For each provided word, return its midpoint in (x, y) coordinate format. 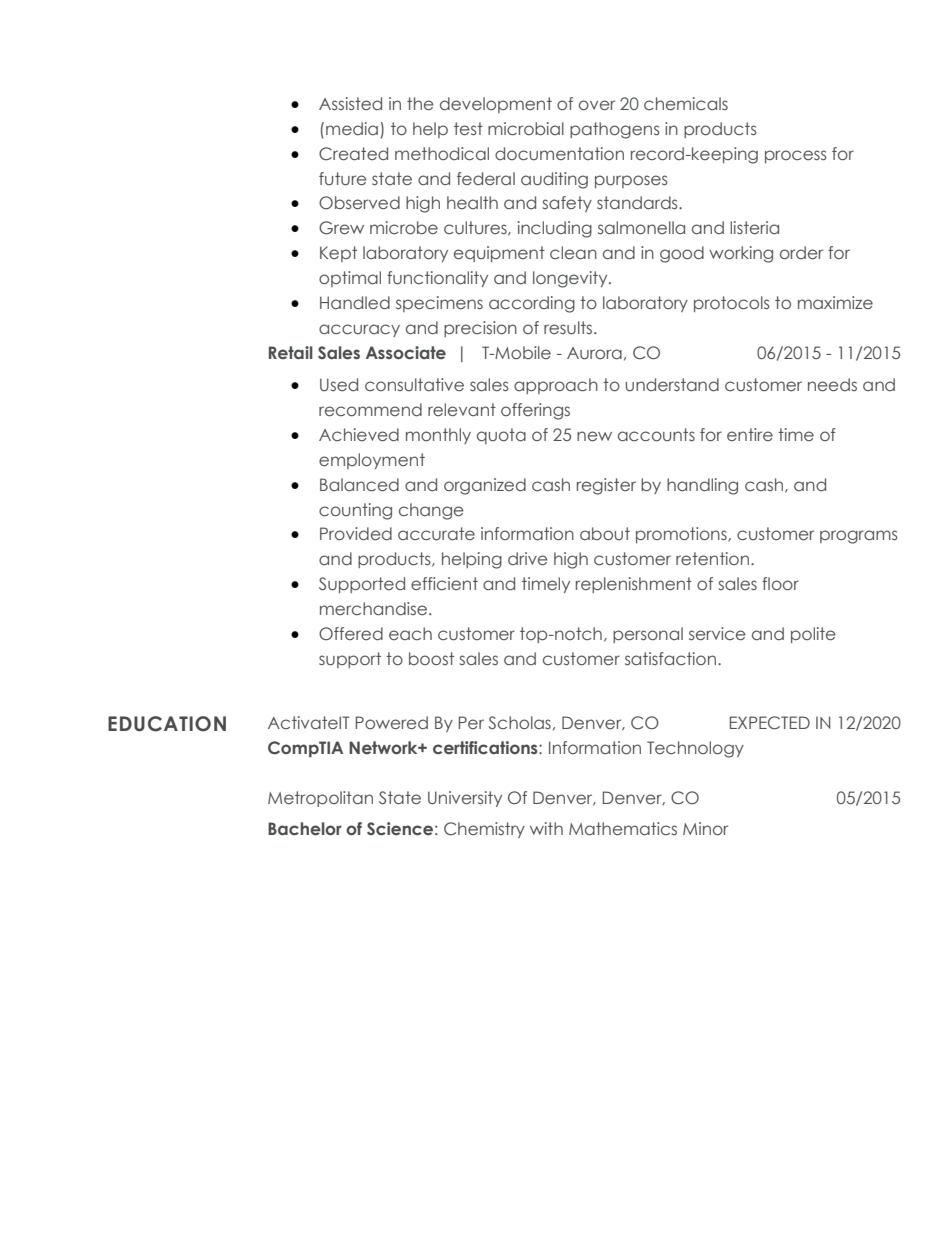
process (796, 156)
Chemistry (484, 830)
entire (750, 434)
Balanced (359, 484)
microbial (526, 128)
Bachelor (305, 829)
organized (485, 486)
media (352, 128)
